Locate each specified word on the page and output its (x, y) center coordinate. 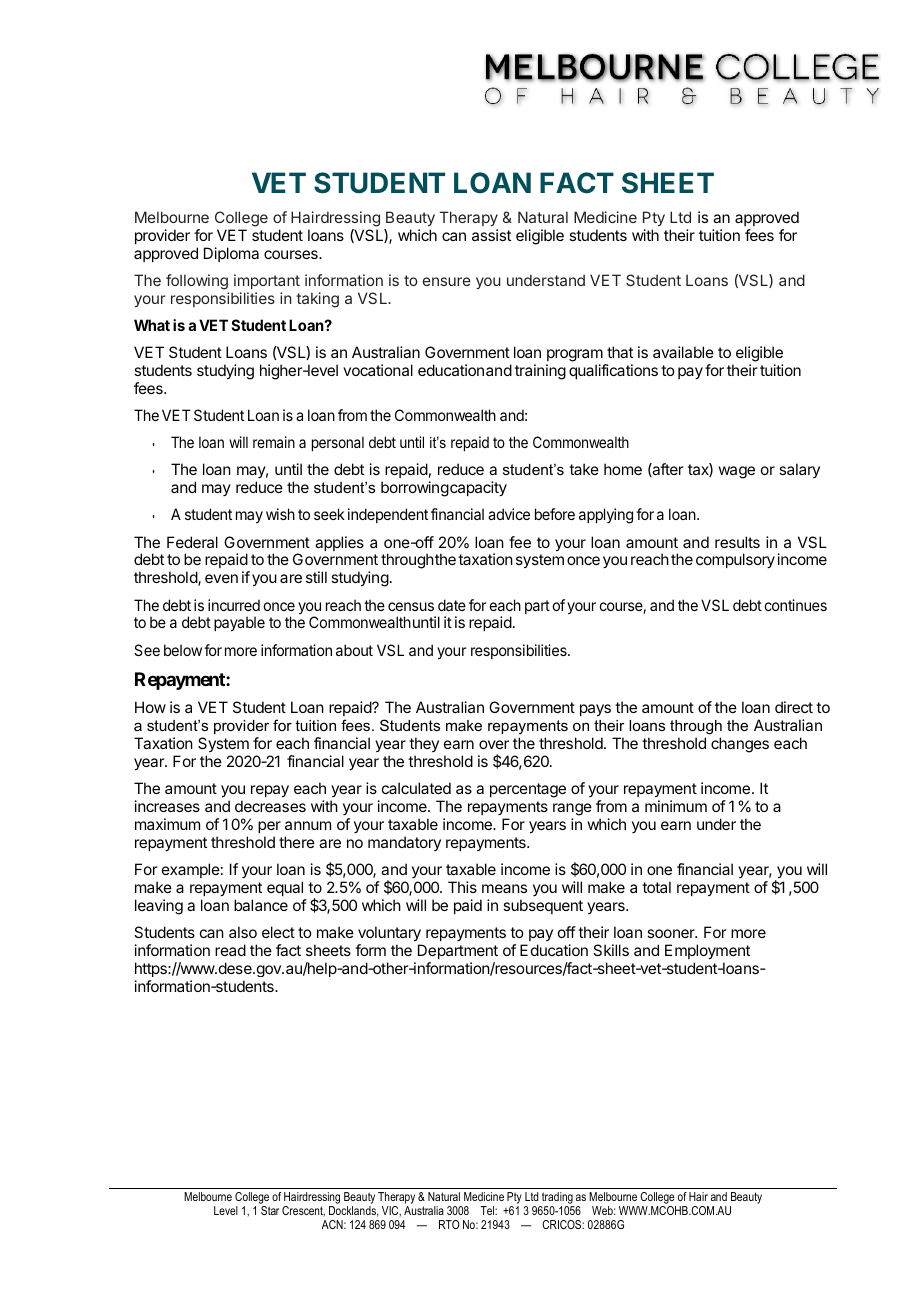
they (424, 746)
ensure (447, 281)
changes (740, 745)
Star (270, 1210)
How (150, 707)
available (683, 352)
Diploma (231, 254)
